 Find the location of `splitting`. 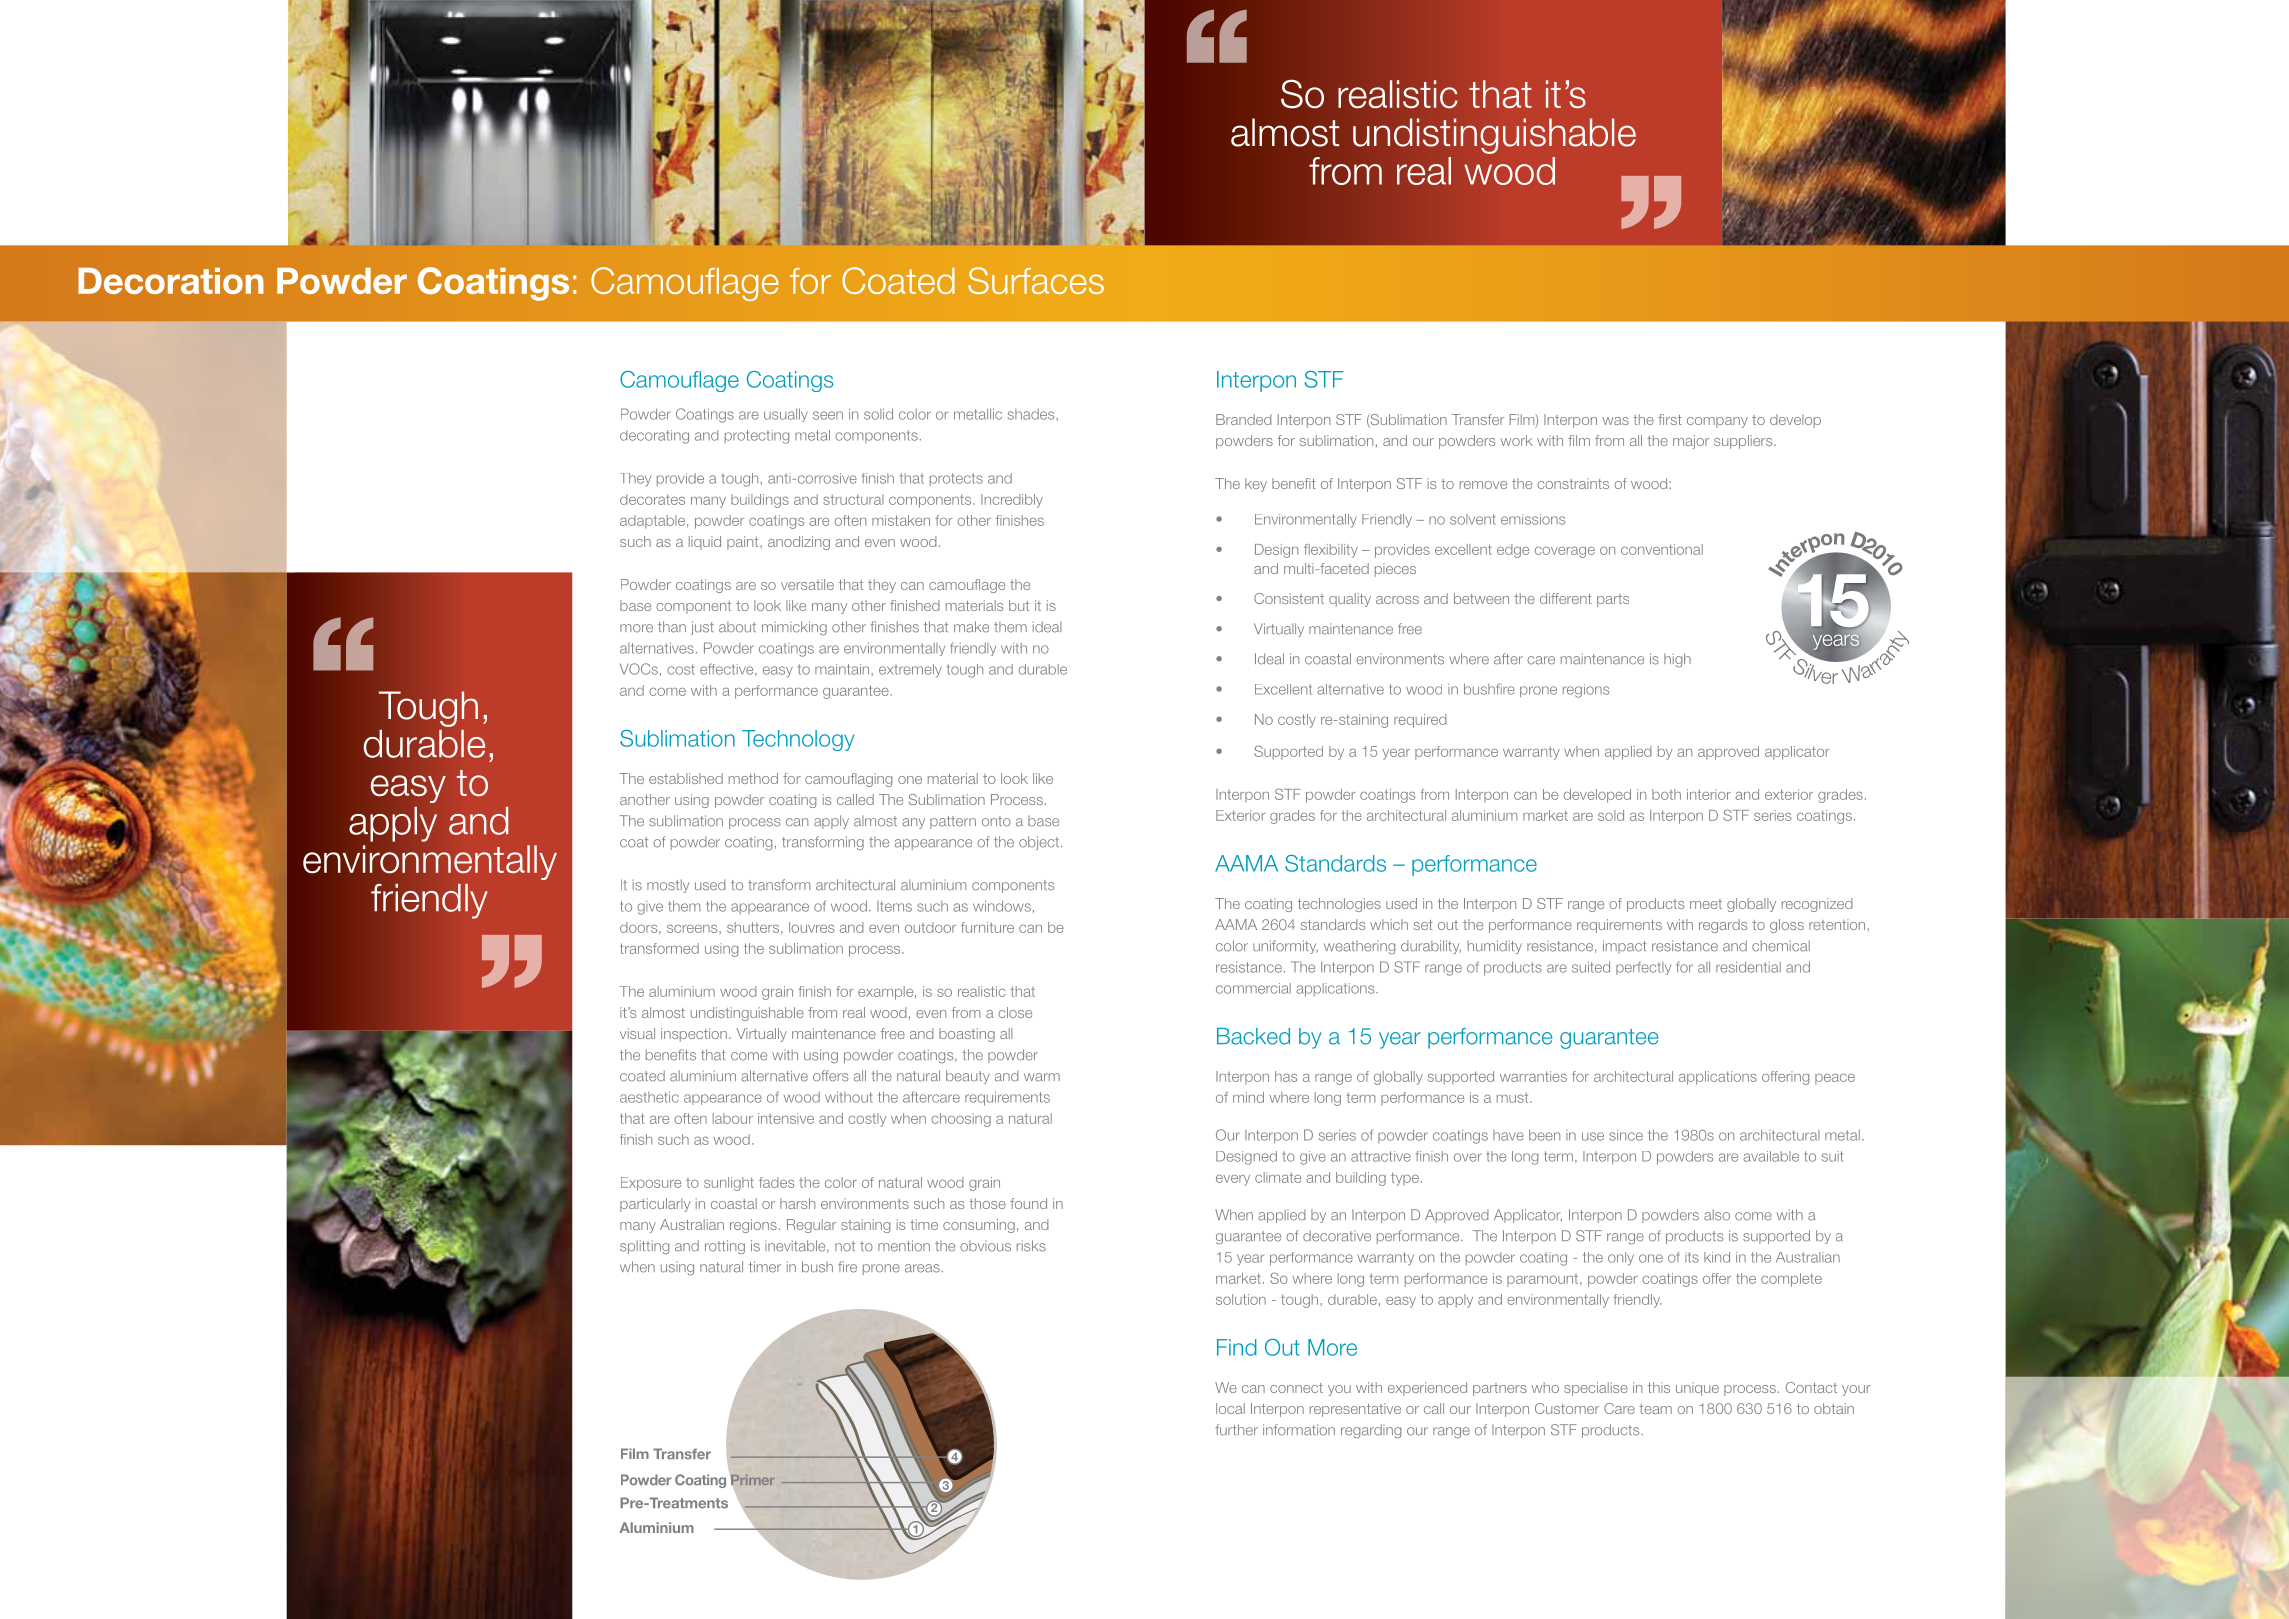

splitting is located at coordinates (644, 1247).
